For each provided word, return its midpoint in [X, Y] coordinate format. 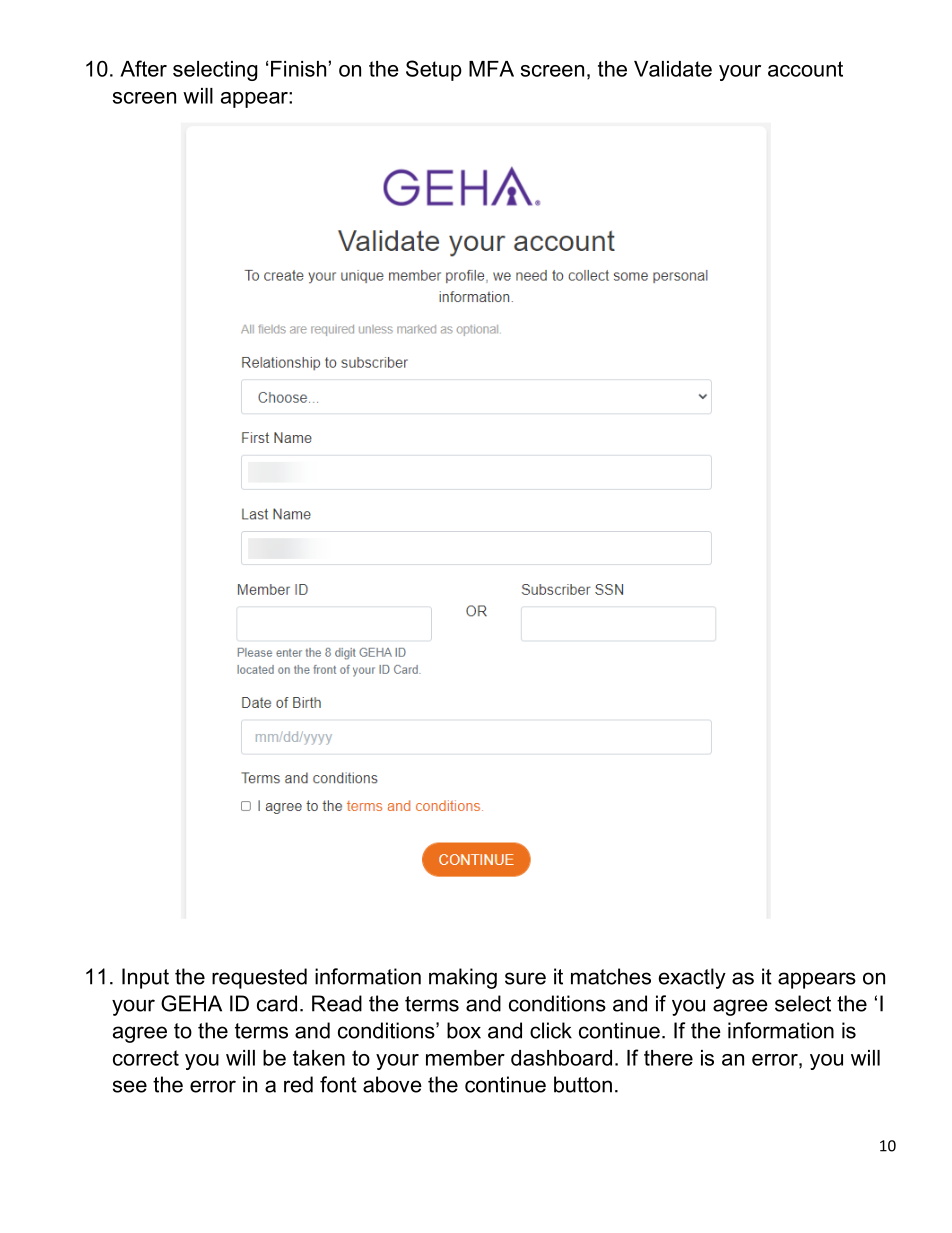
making [463, 978]
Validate [673, 69]
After [143, 68]
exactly [692, 978]
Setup [434, 70]
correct [146, 1058]
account [805, 69]
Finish [298, 69]
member [465, 1058]
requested [259, 978]
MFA [491, 69]
